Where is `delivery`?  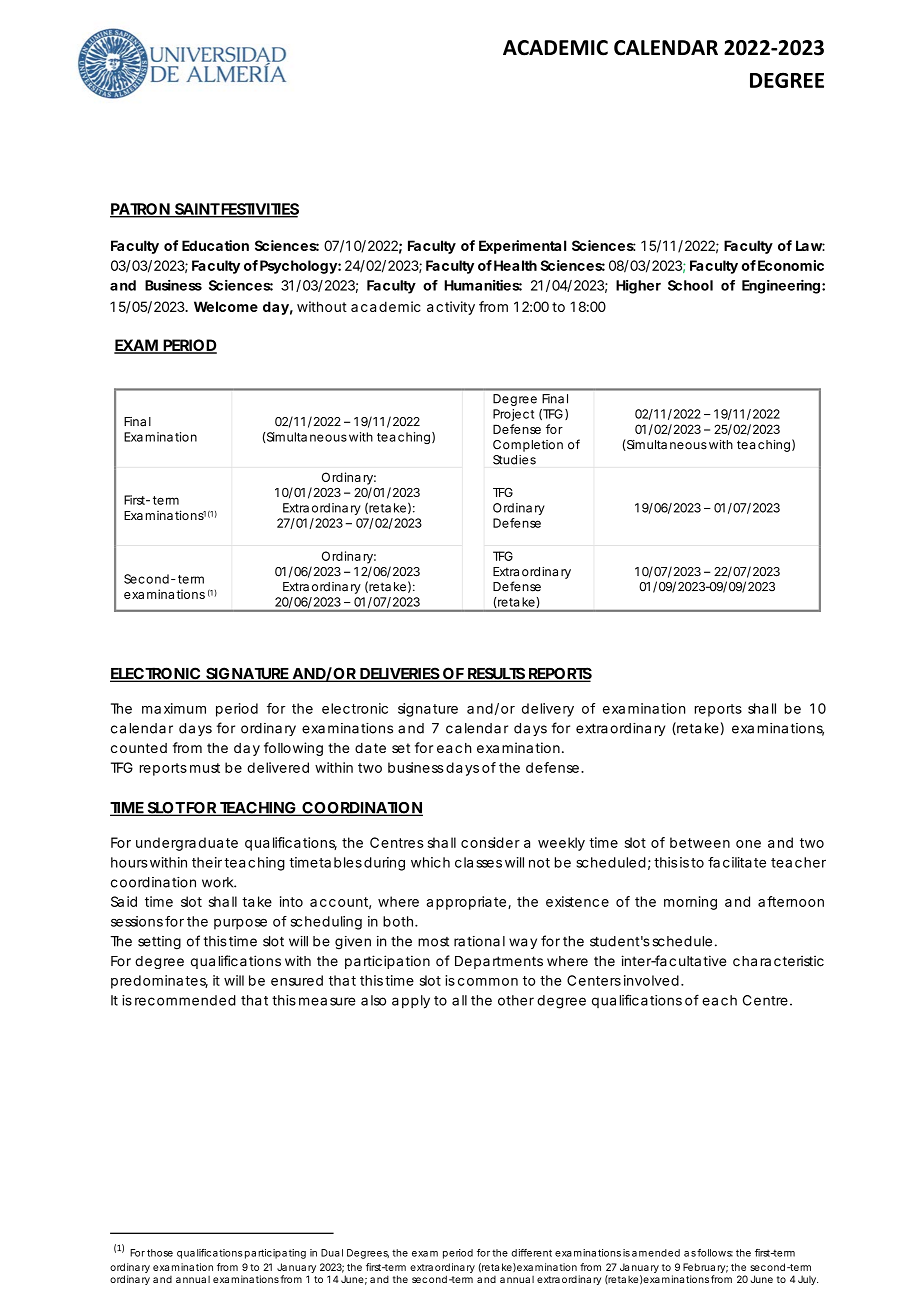 delivery is located at coordinates (548, 710).
